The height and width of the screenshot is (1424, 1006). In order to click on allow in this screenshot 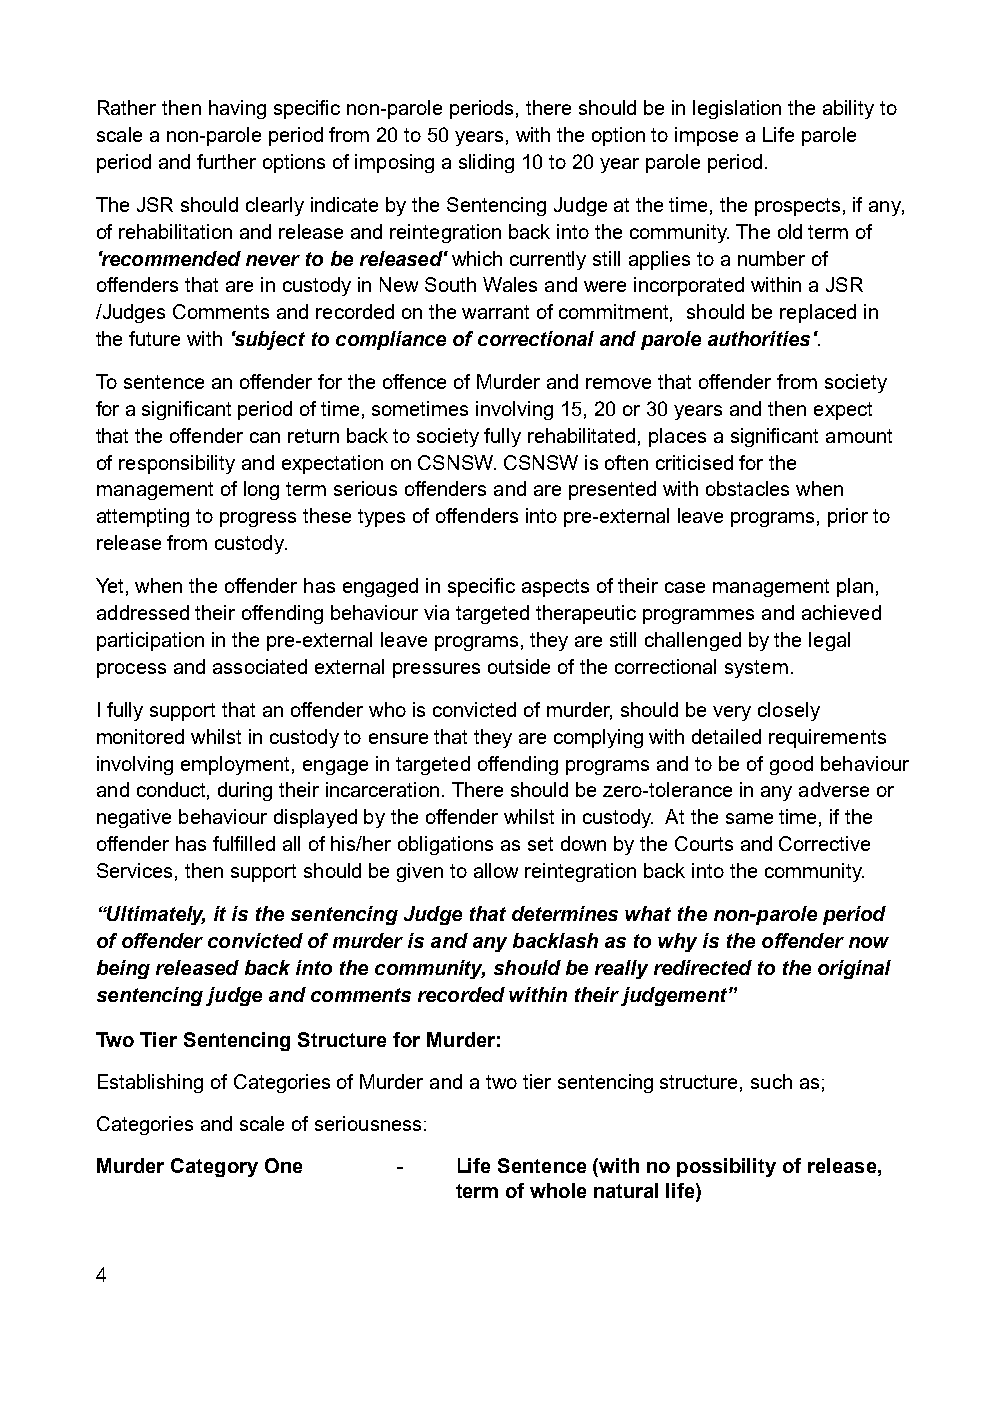, I will do `click(496, 870)`.
